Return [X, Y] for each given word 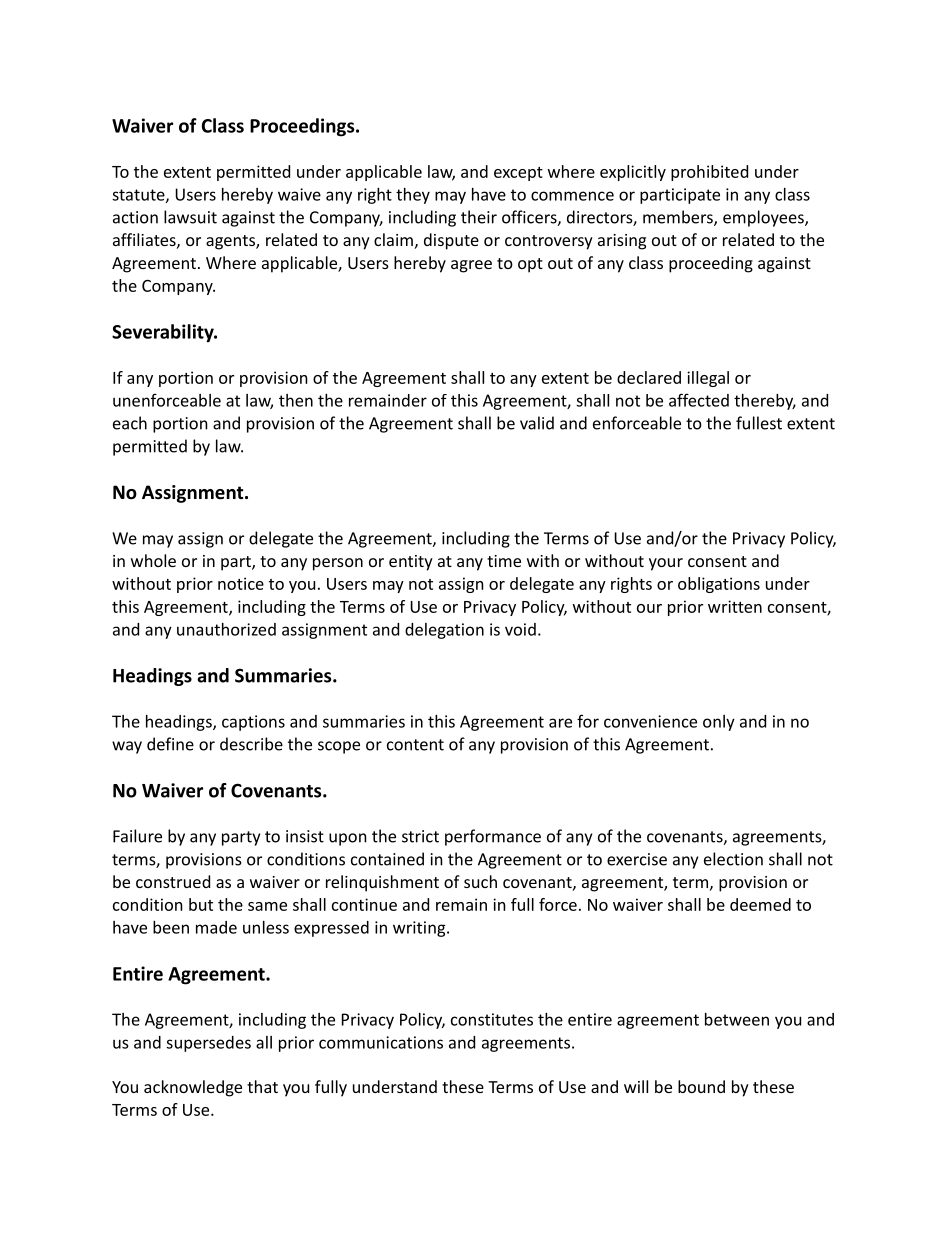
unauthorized [226, 629]
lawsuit [190, 217]
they [413, 196]
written [735, 606]
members [679, 218]
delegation [444, 631]
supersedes [208, 1044]
